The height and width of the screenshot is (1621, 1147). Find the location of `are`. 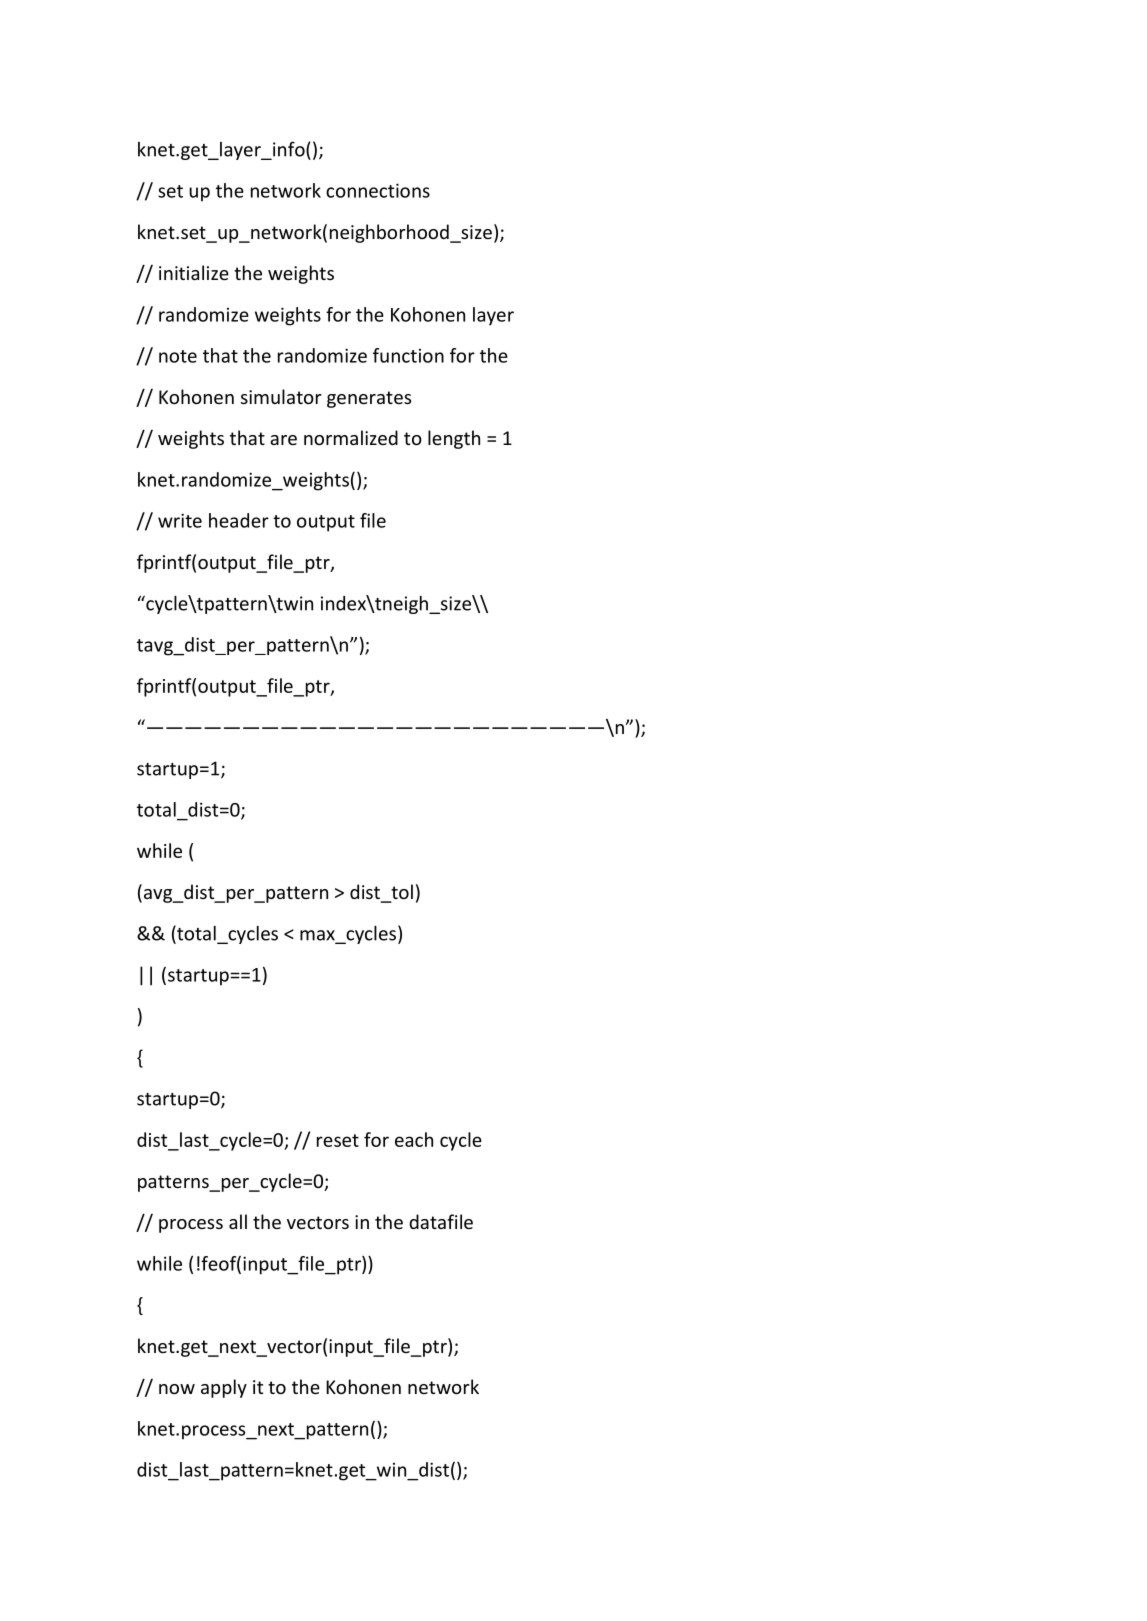

are is located at coordinates (283, 440).
